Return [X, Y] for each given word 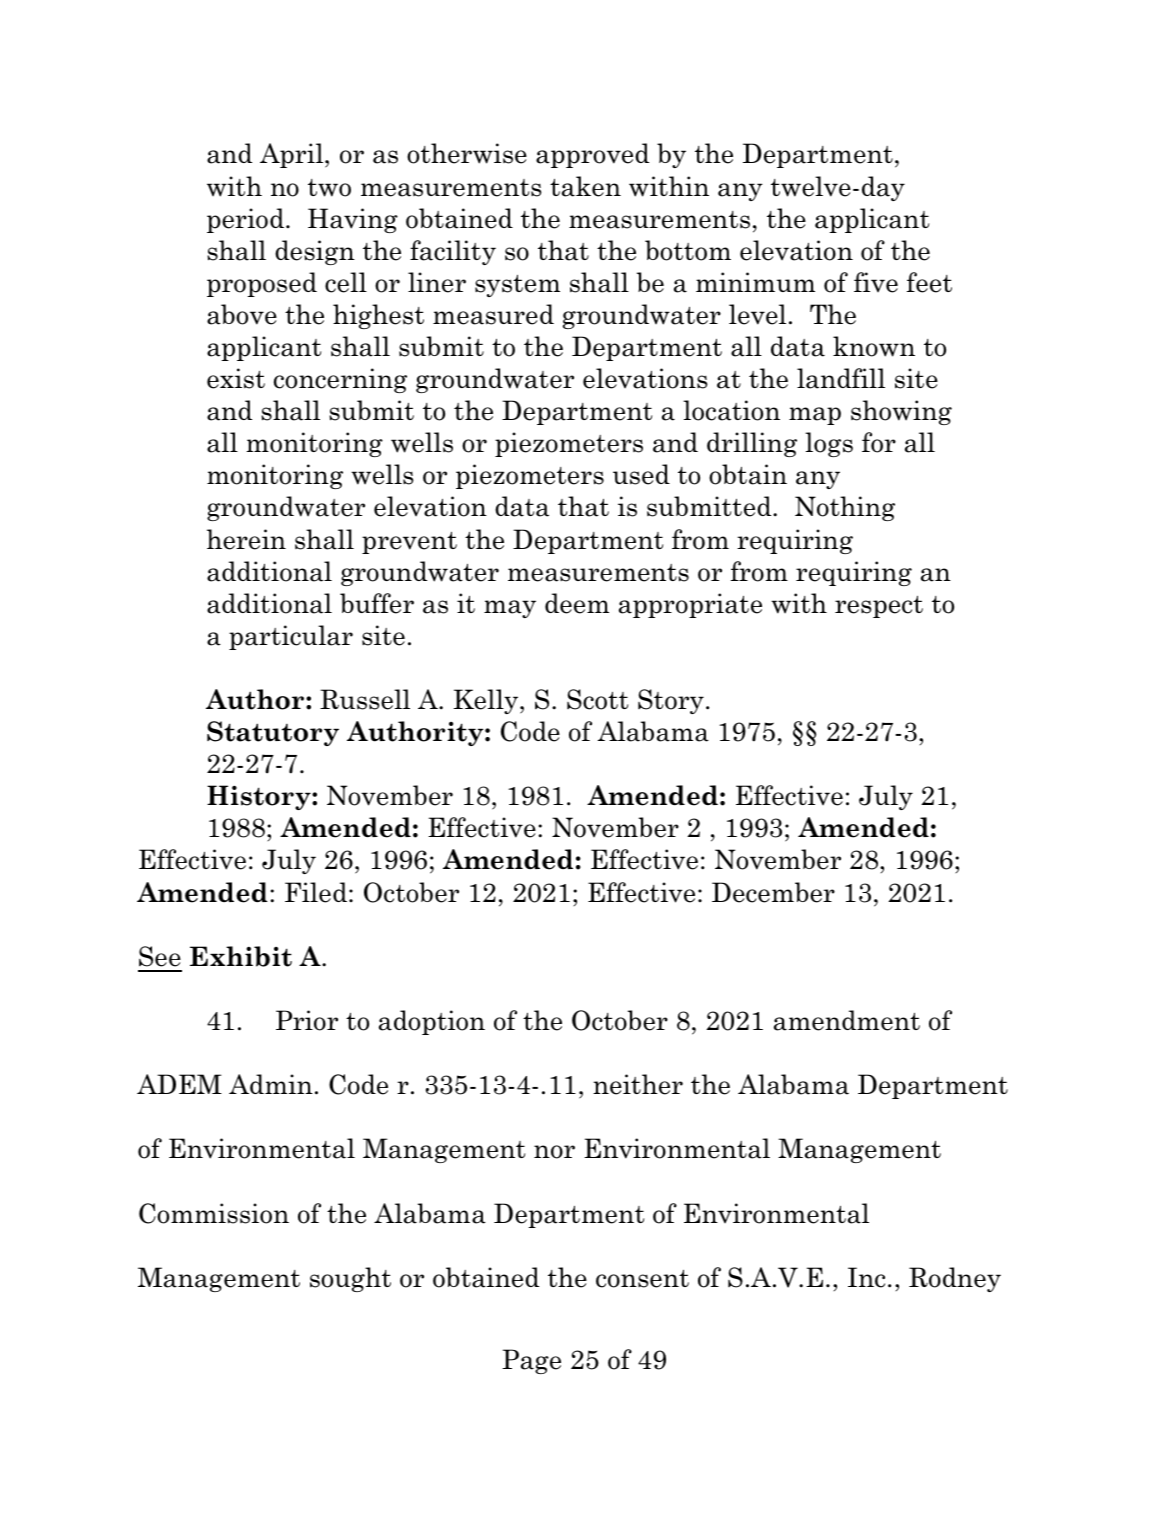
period [245, 220]
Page [531, 1361]
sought [350, 1279]
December [773, 892]
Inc [866, 1277]
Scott [597, 699]
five [876, 282]
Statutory [273, 733]
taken [585, 186]
